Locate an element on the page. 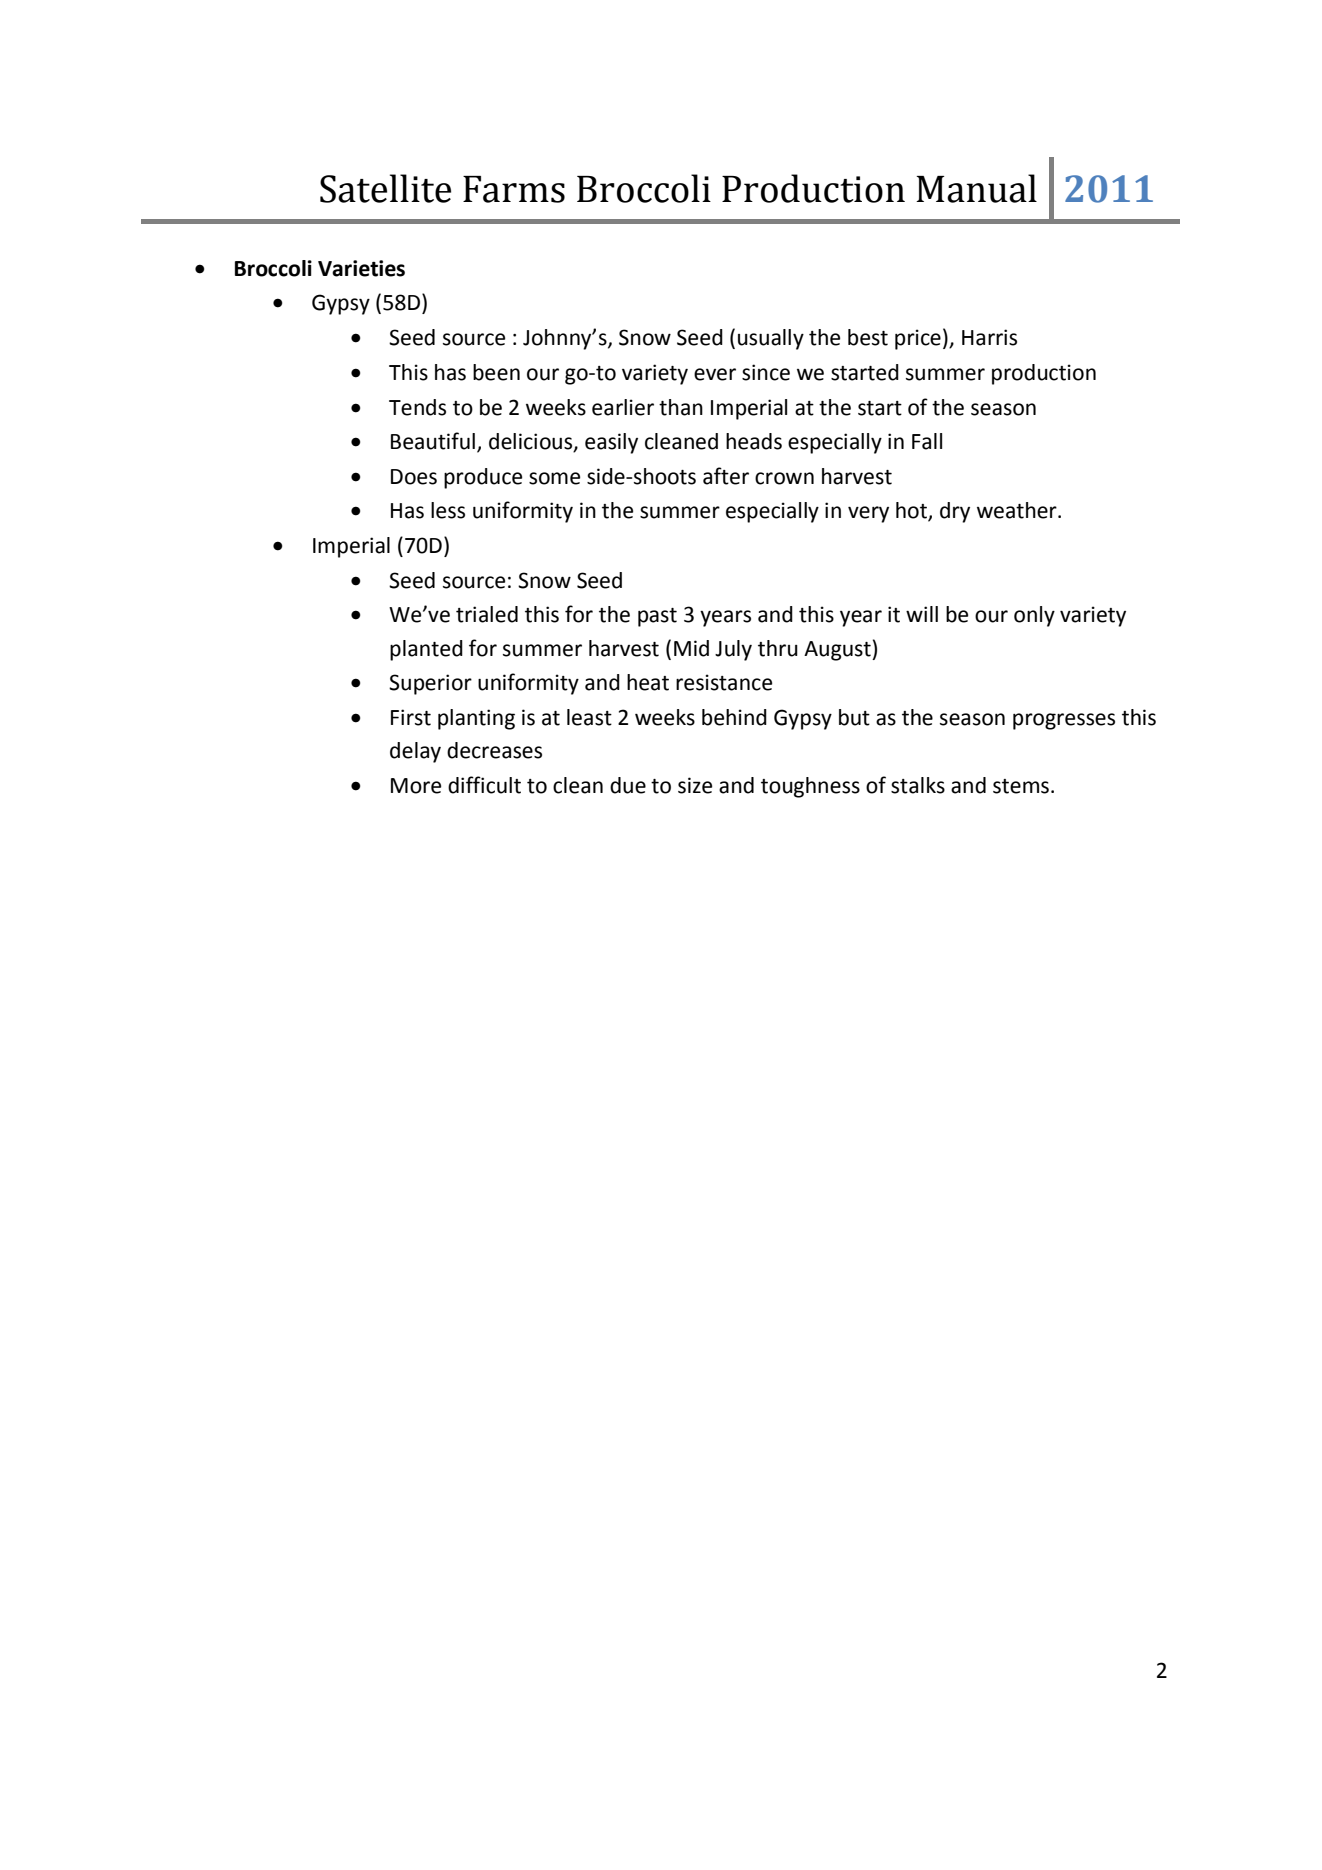  Farms is located at coordinates (514, 189).
